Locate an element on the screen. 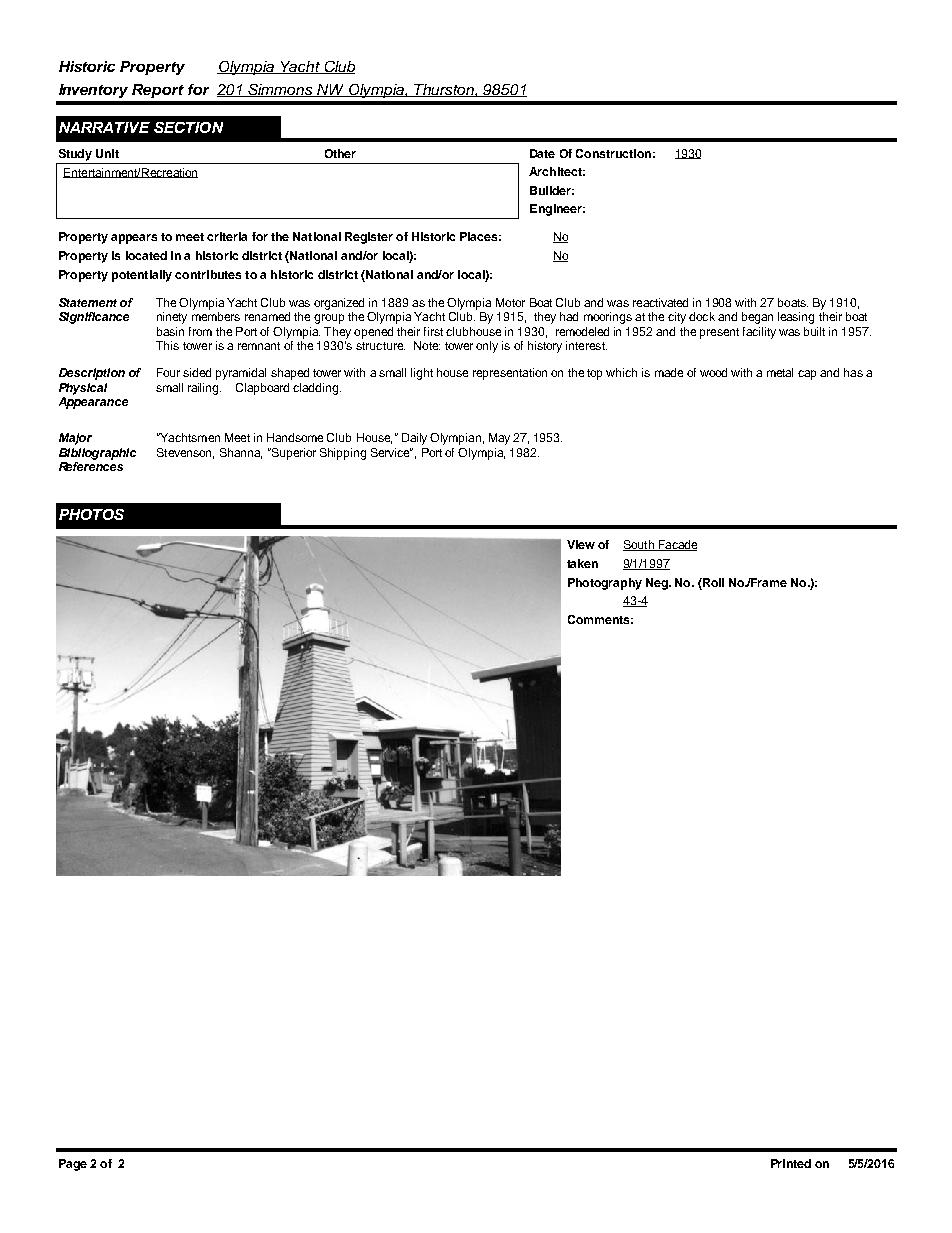  SECTION is located at coordinates (188, 127).
